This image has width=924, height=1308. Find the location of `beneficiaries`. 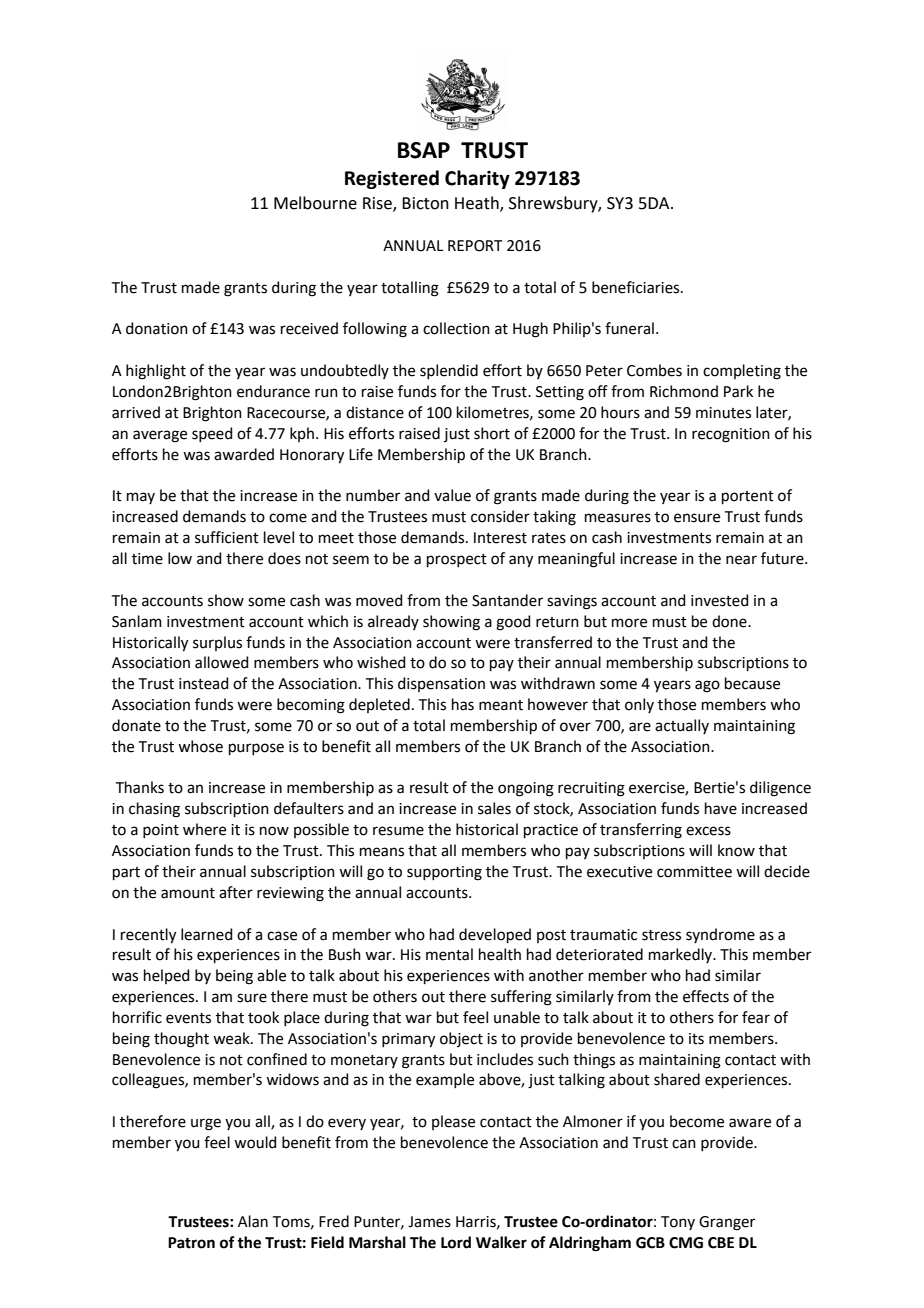

beneficiaries is located at coordinates (637, 287).
